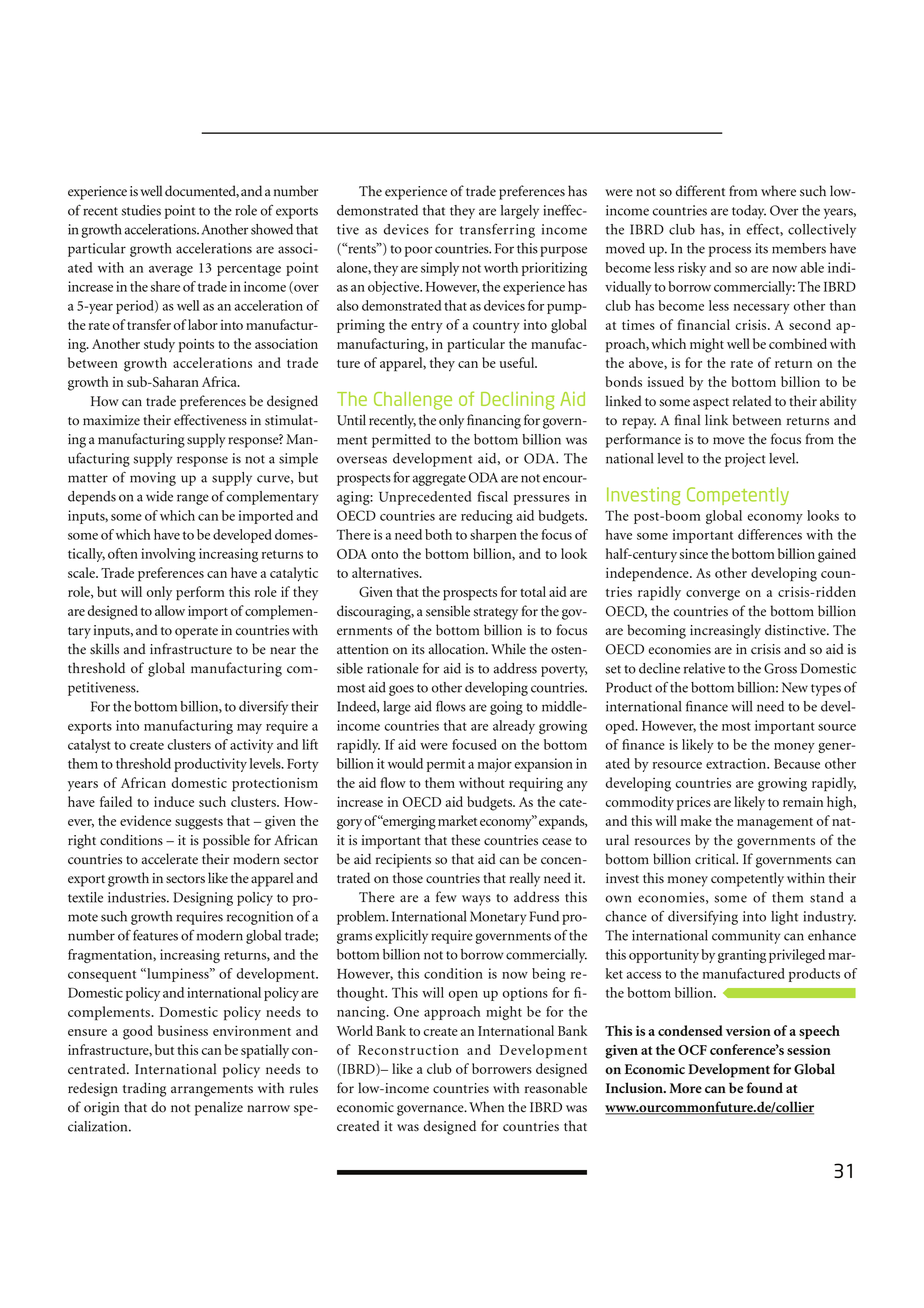  What do you see at coordinates (780, 668) in the image?
I see `Gross` at bounding box center [780, 668].
